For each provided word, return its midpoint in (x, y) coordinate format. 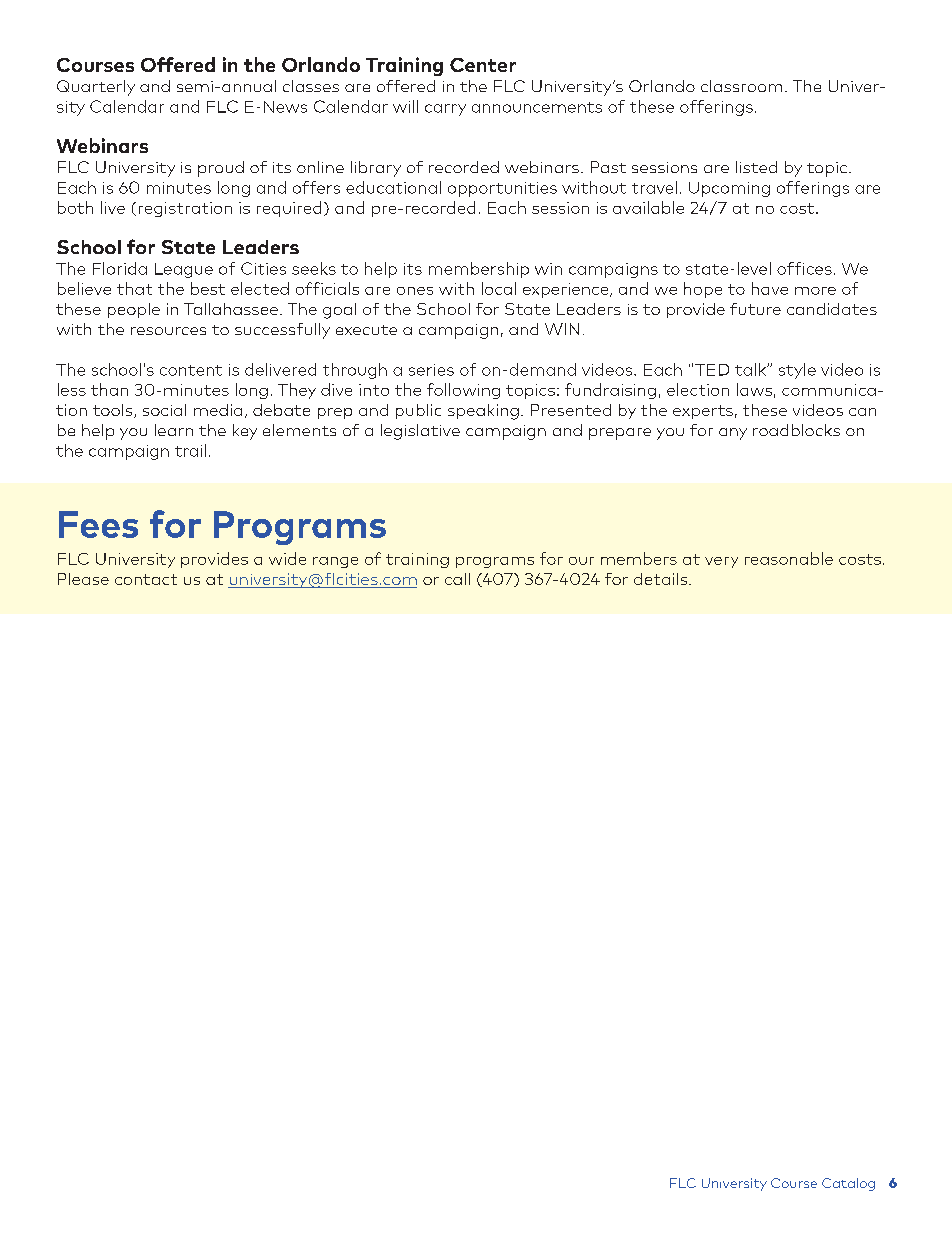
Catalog (848, 1184)
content (191, 370)
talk (751, 369)
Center (483, 65)
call (457, 579)
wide (287, 558)
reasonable (789, 558)
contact (146, 579)
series (431, 370)
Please (83, 579)
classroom (741, 86)
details (662, 579)
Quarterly (96, 88)
